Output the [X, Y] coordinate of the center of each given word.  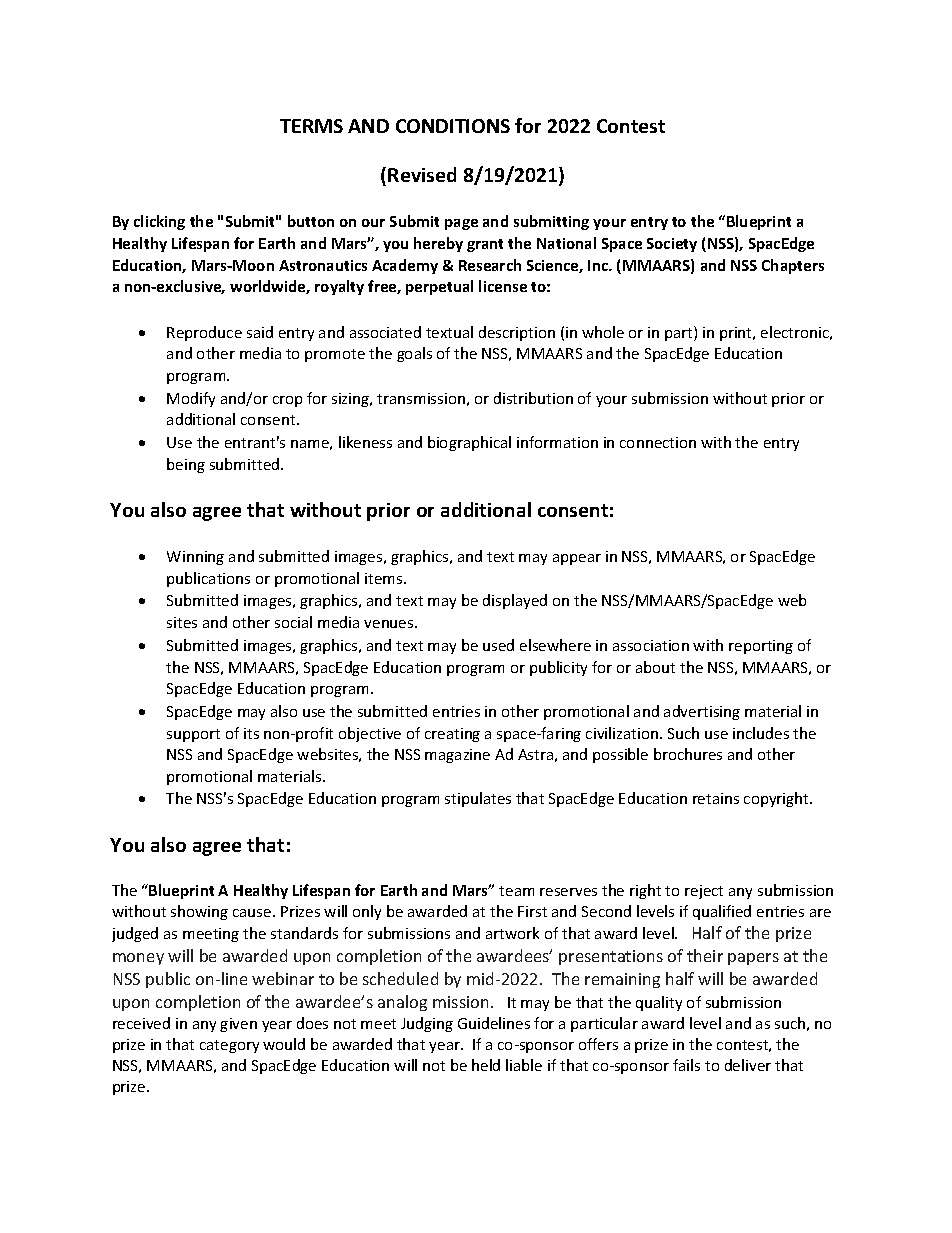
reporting [761, 647]
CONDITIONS [453, 126]
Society [672, 245]
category [229, 1046]
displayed [515, 601]
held [486, 1065]
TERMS [311, 126]
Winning [195, 558]
